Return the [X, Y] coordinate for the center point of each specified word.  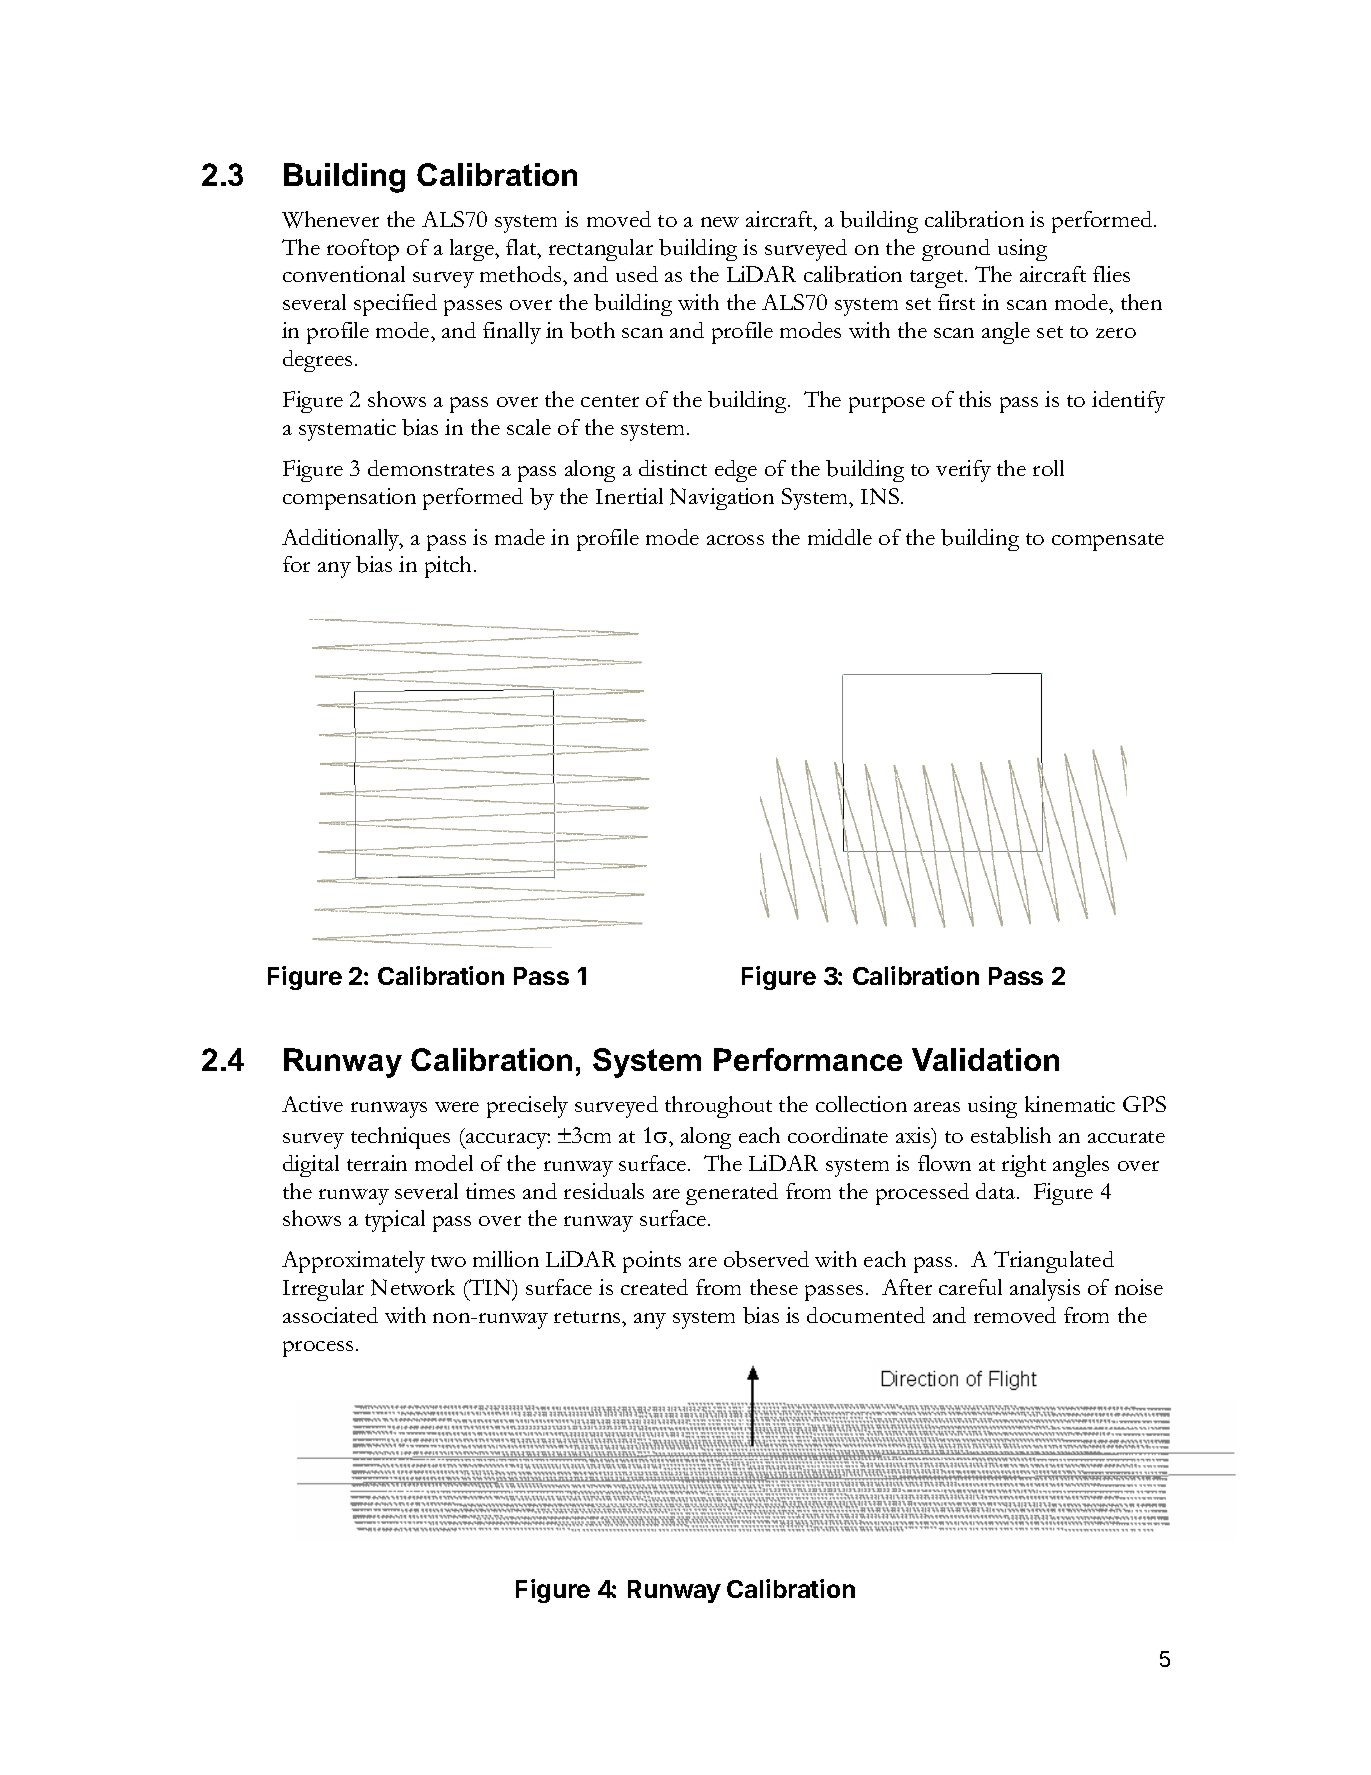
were [457, 1107]
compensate [1108, 542]
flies [1111, 274]
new [720, 222]
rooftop [363, 250]
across [735, 540]
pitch [448, 567]
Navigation [722, 499]
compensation [349, 499]
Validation [985, 1059]
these [774, 1287]
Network [413, 1287]
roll [1048, 468]
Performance [808, 1059]
